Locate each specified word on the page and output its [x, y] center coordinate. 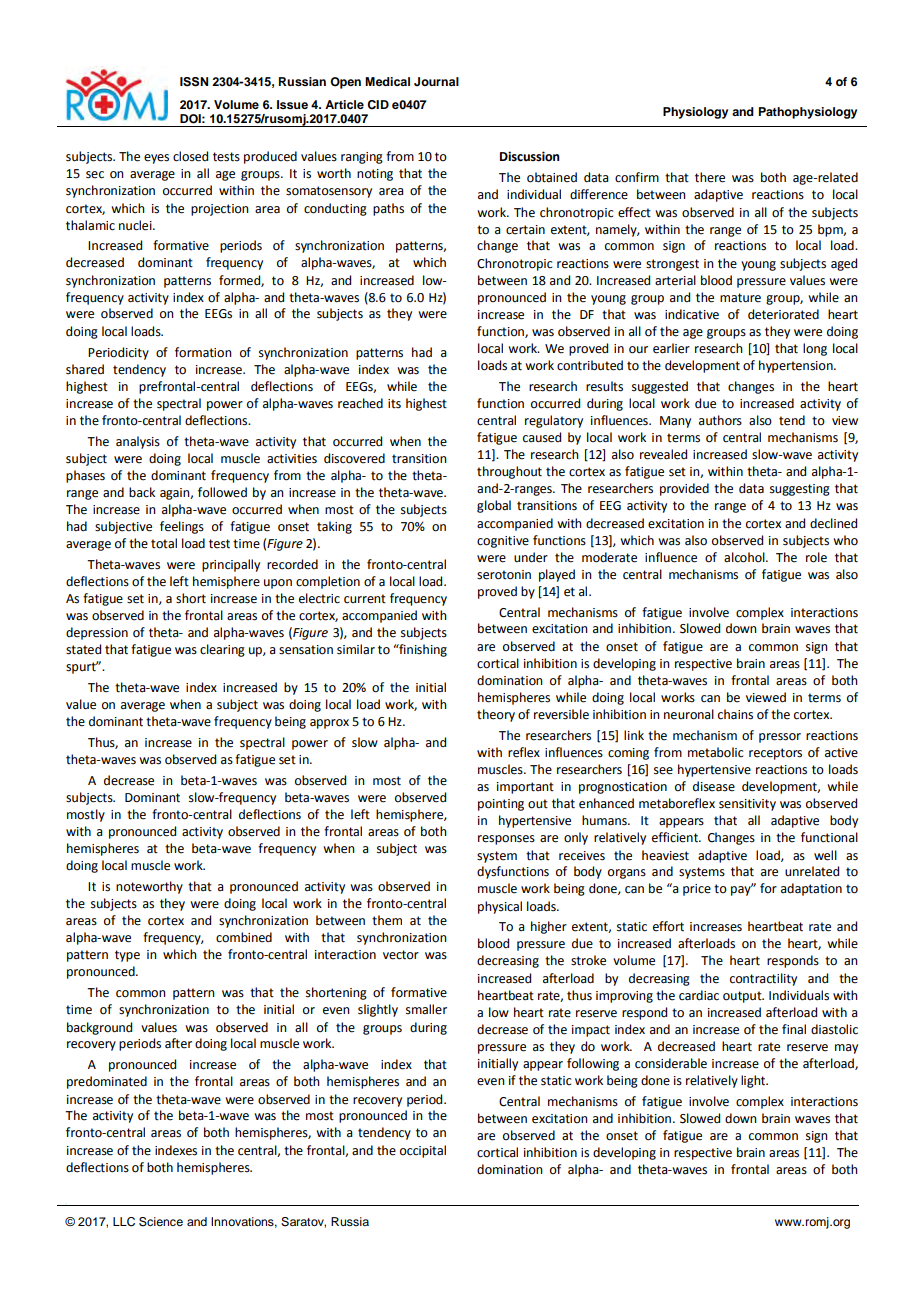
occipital [423, 1151]
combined [244, 937]
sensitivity [747, 805]
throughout [509, 472]
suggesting [800, 490]
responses [506, 840]
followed [222, 492]
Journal [436, 81]
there [710, 177]
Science [161, 1222]
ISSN [194, 82]
